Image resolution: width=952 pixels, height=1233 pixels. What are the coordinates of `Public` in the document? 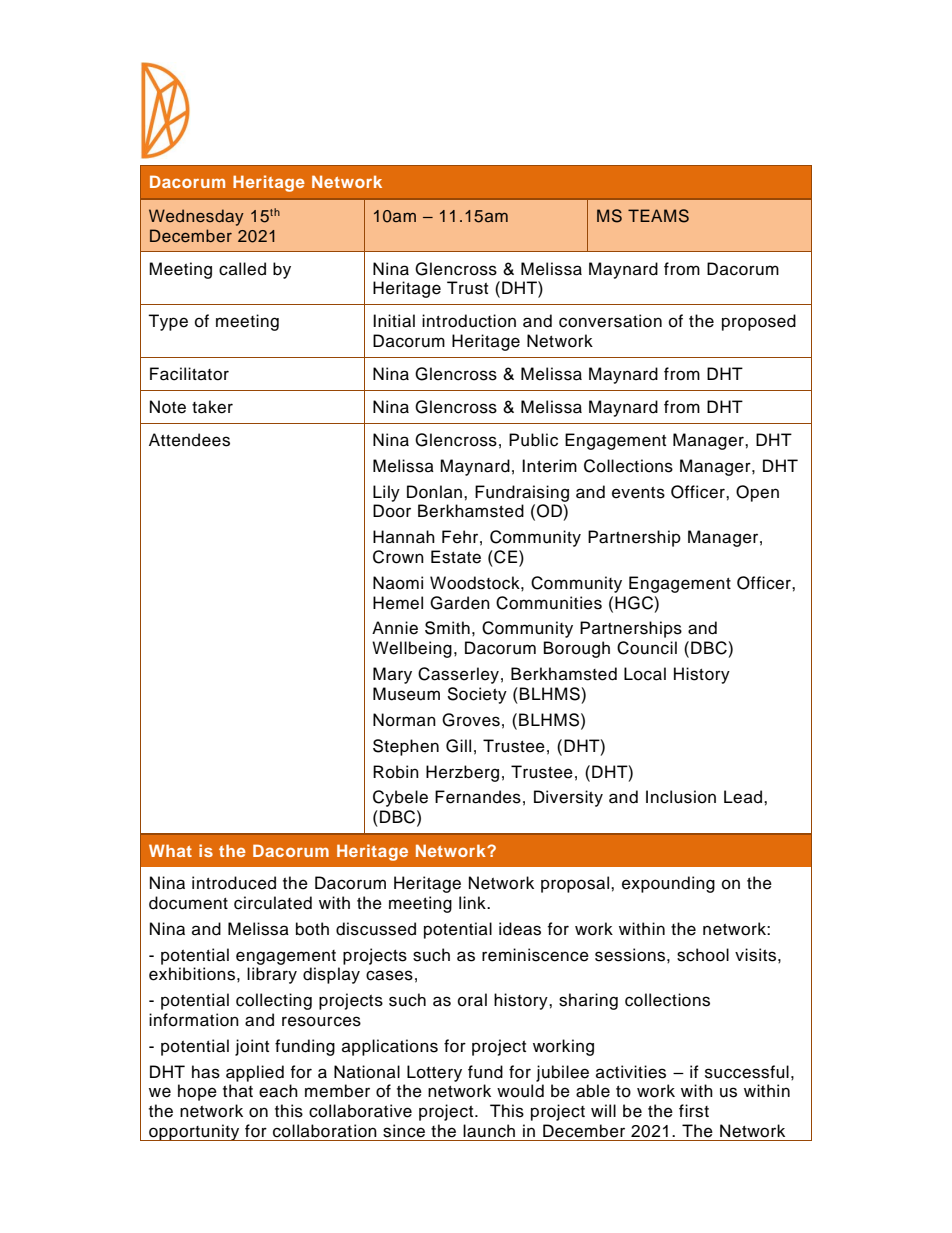 It's located at (533, 440).
